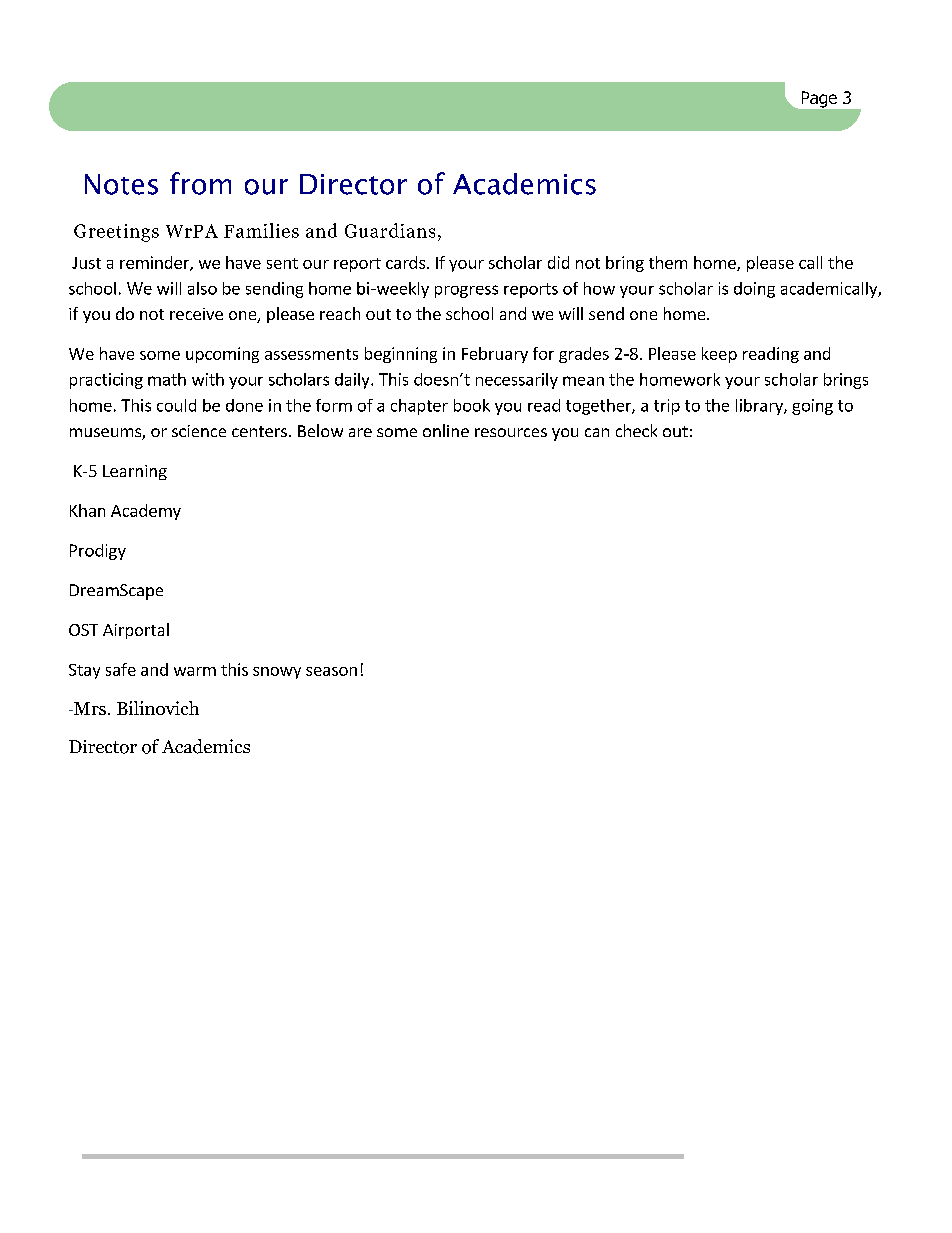  I want to click on season, so click(331, 671).
